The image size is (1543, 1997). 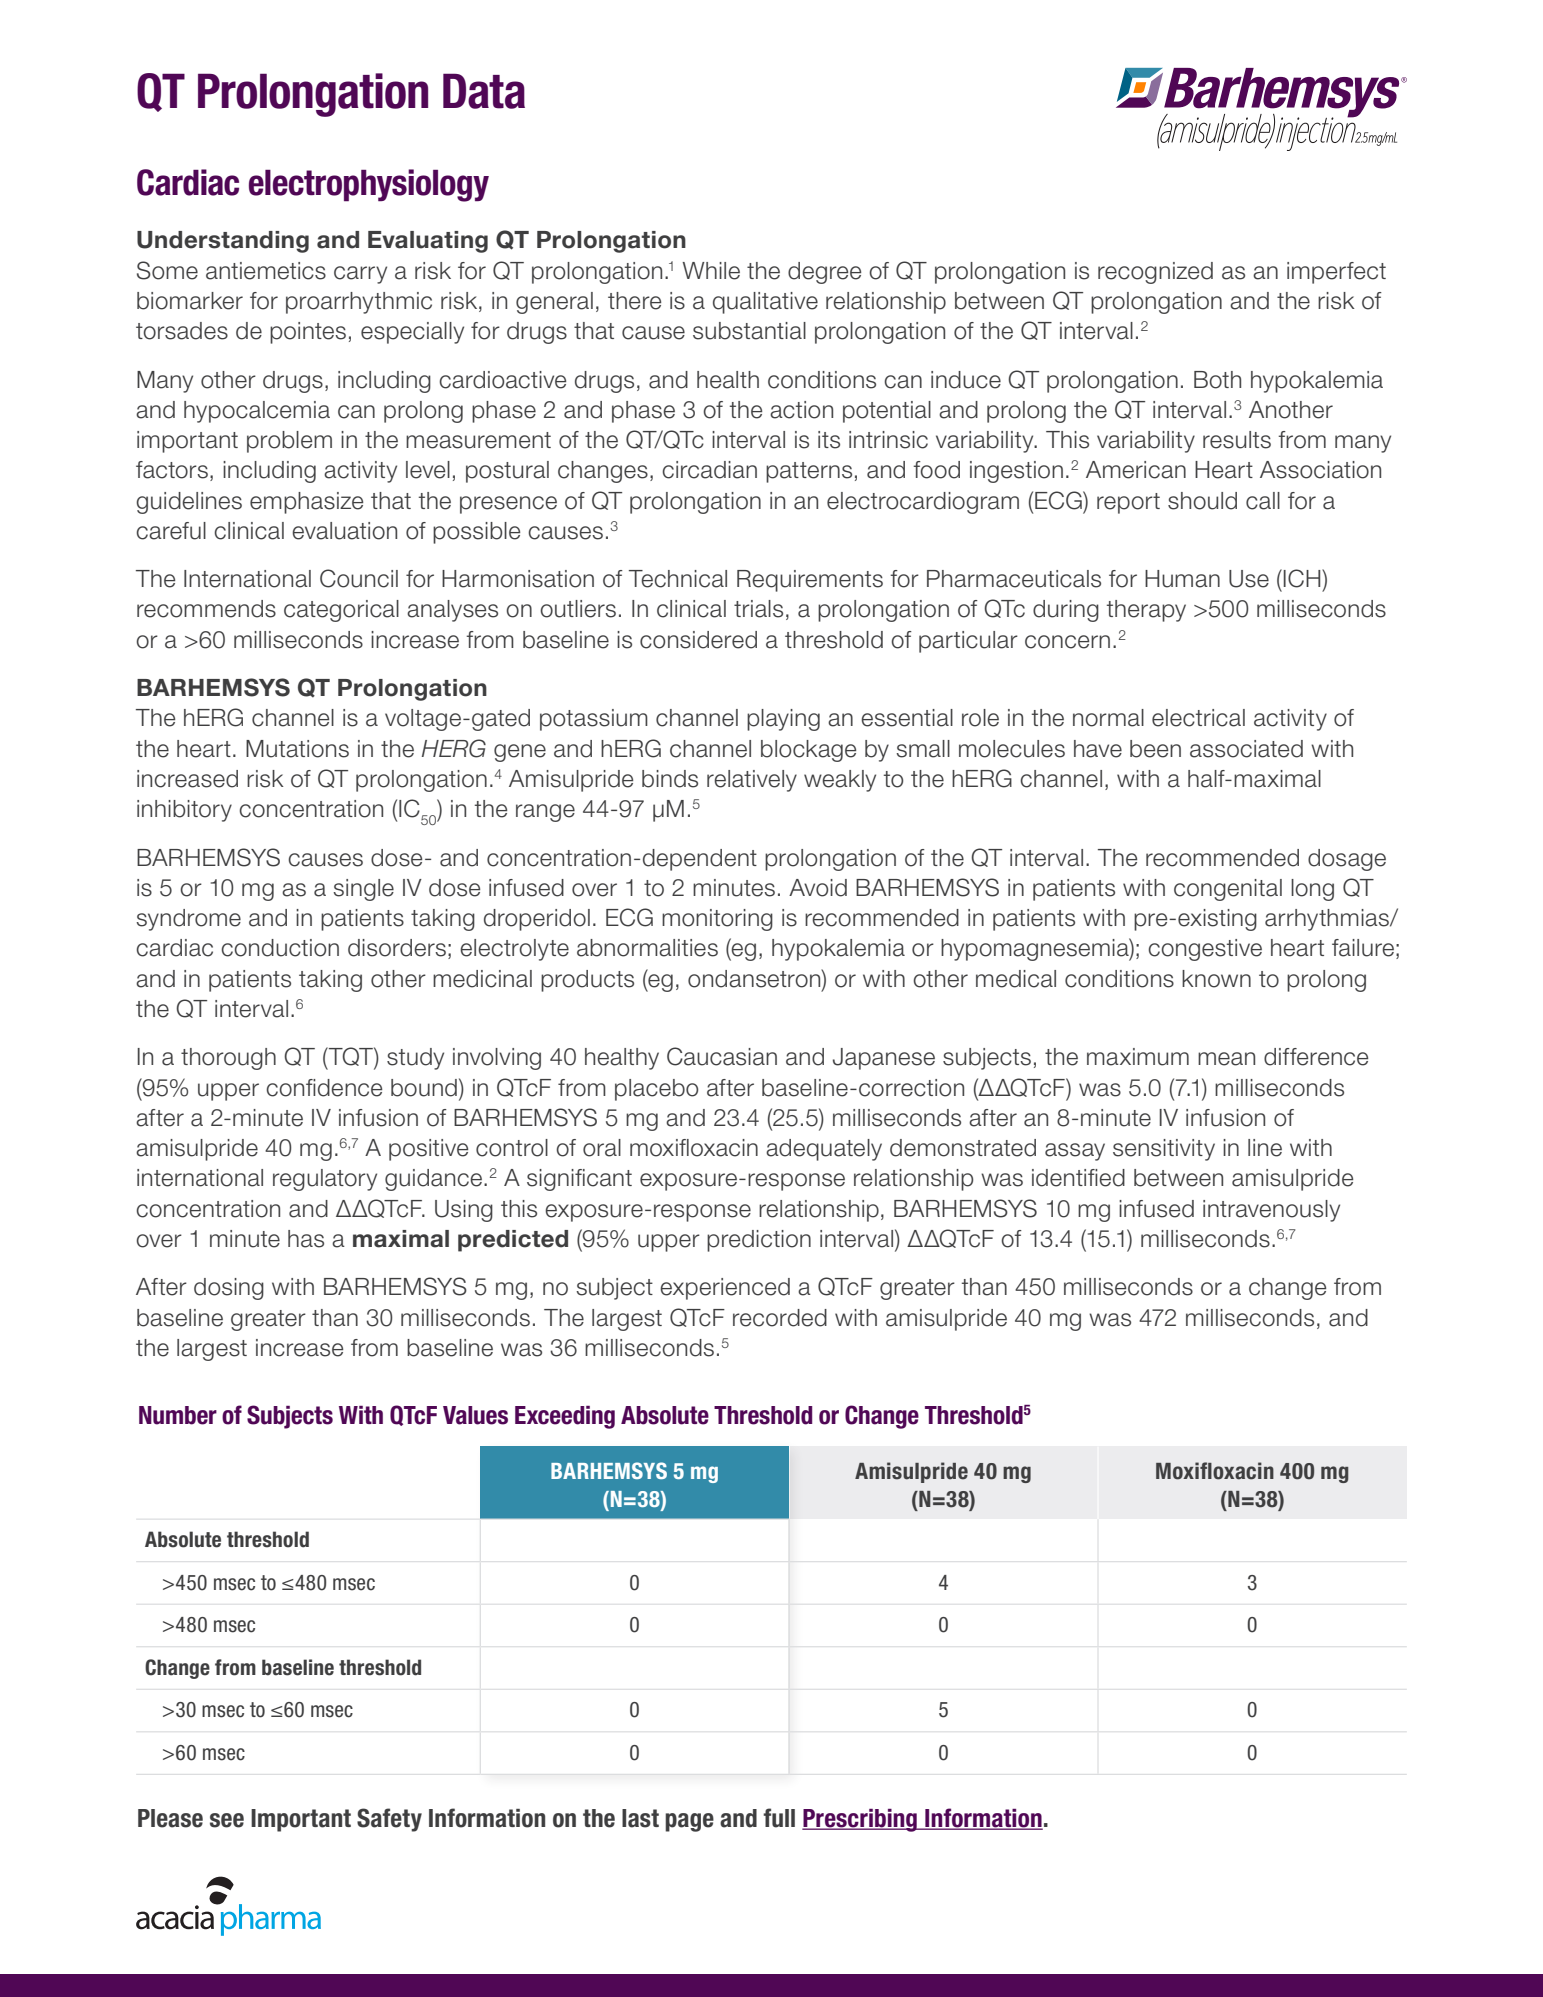 I want to click on electrical, so click(x=1198, y=718).
